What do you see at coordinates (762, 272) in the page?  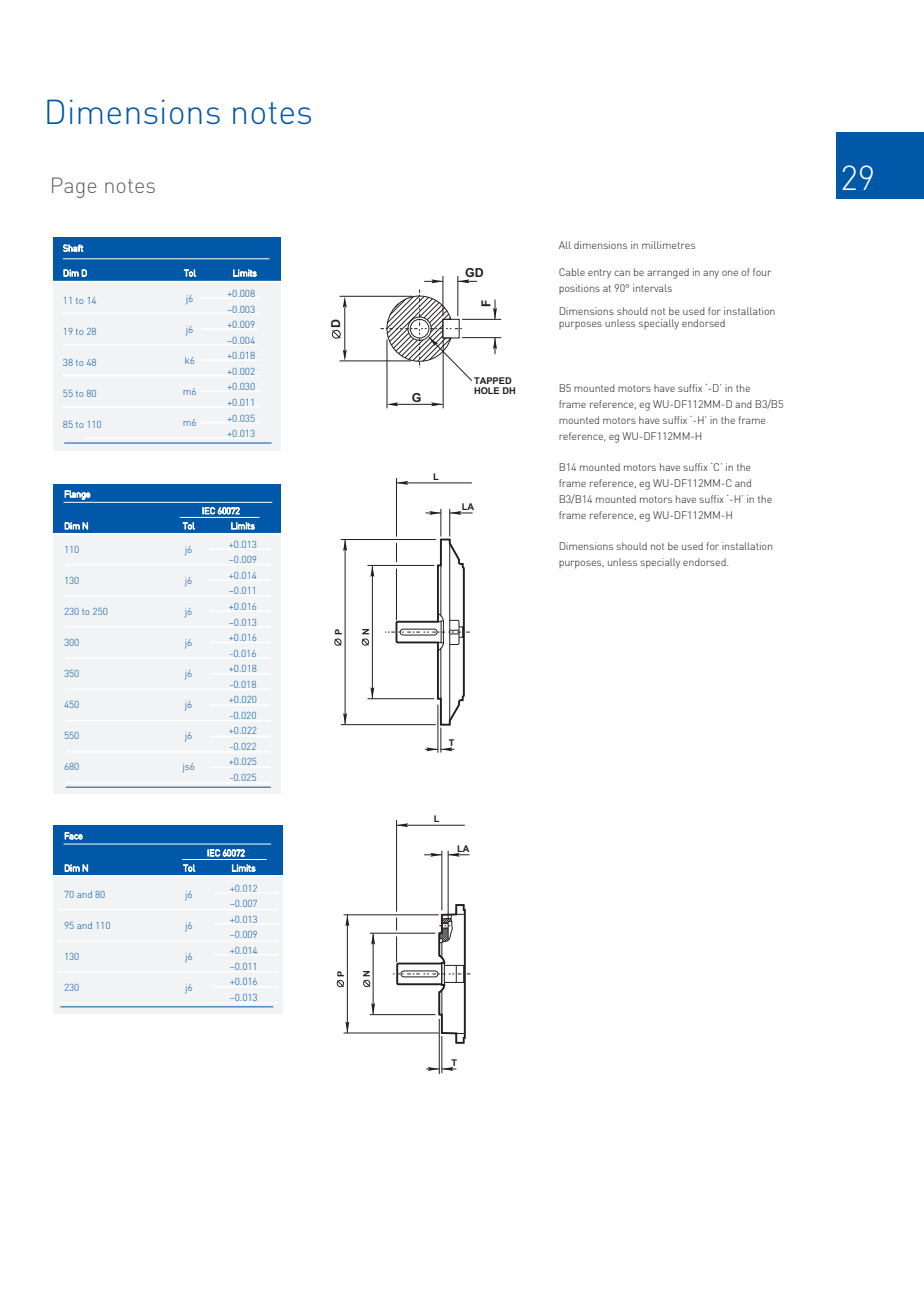 I see `four` at bounding box center [762, 272].
